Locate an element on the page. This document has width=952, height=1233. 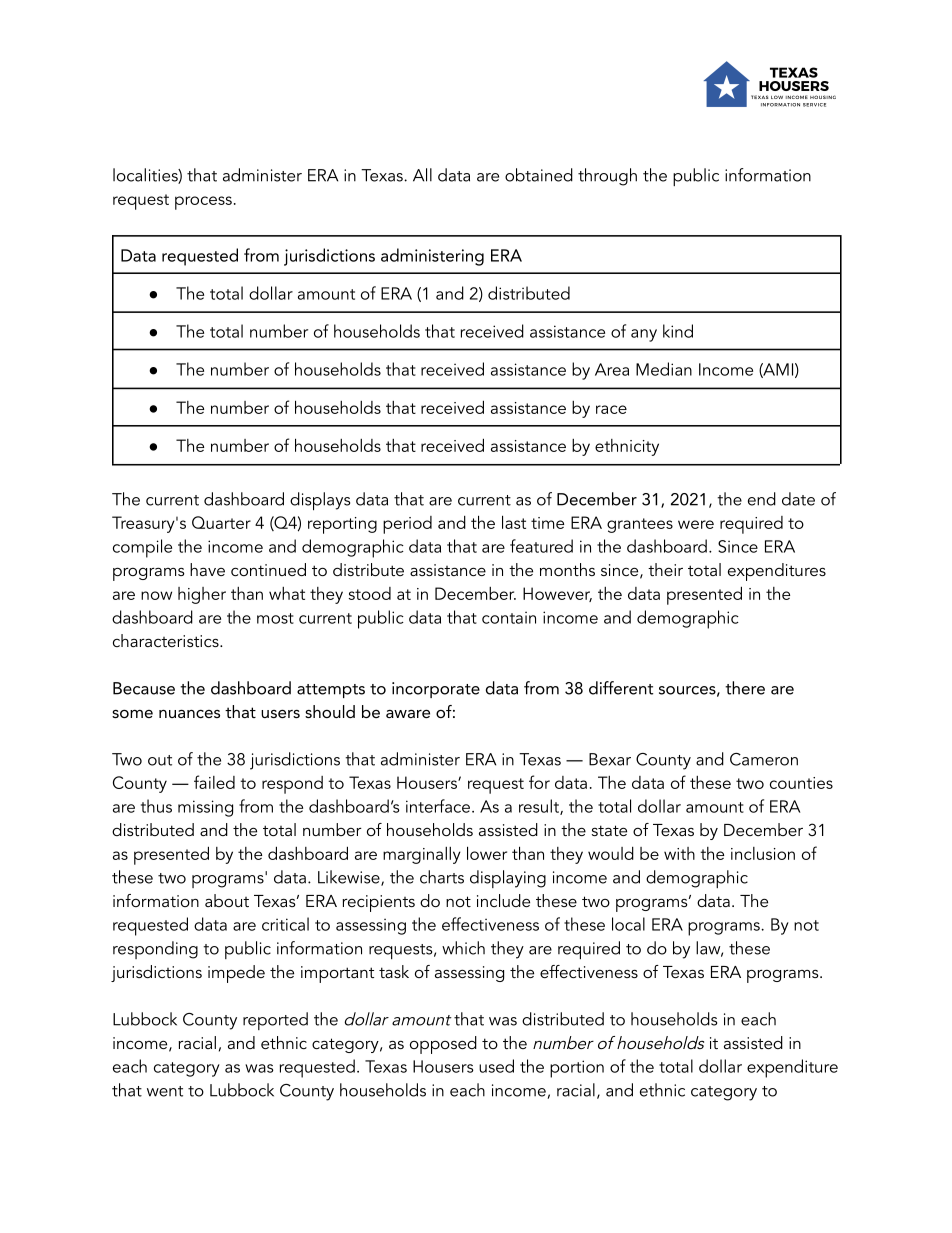
used is located at coordinates (496, 1066).
